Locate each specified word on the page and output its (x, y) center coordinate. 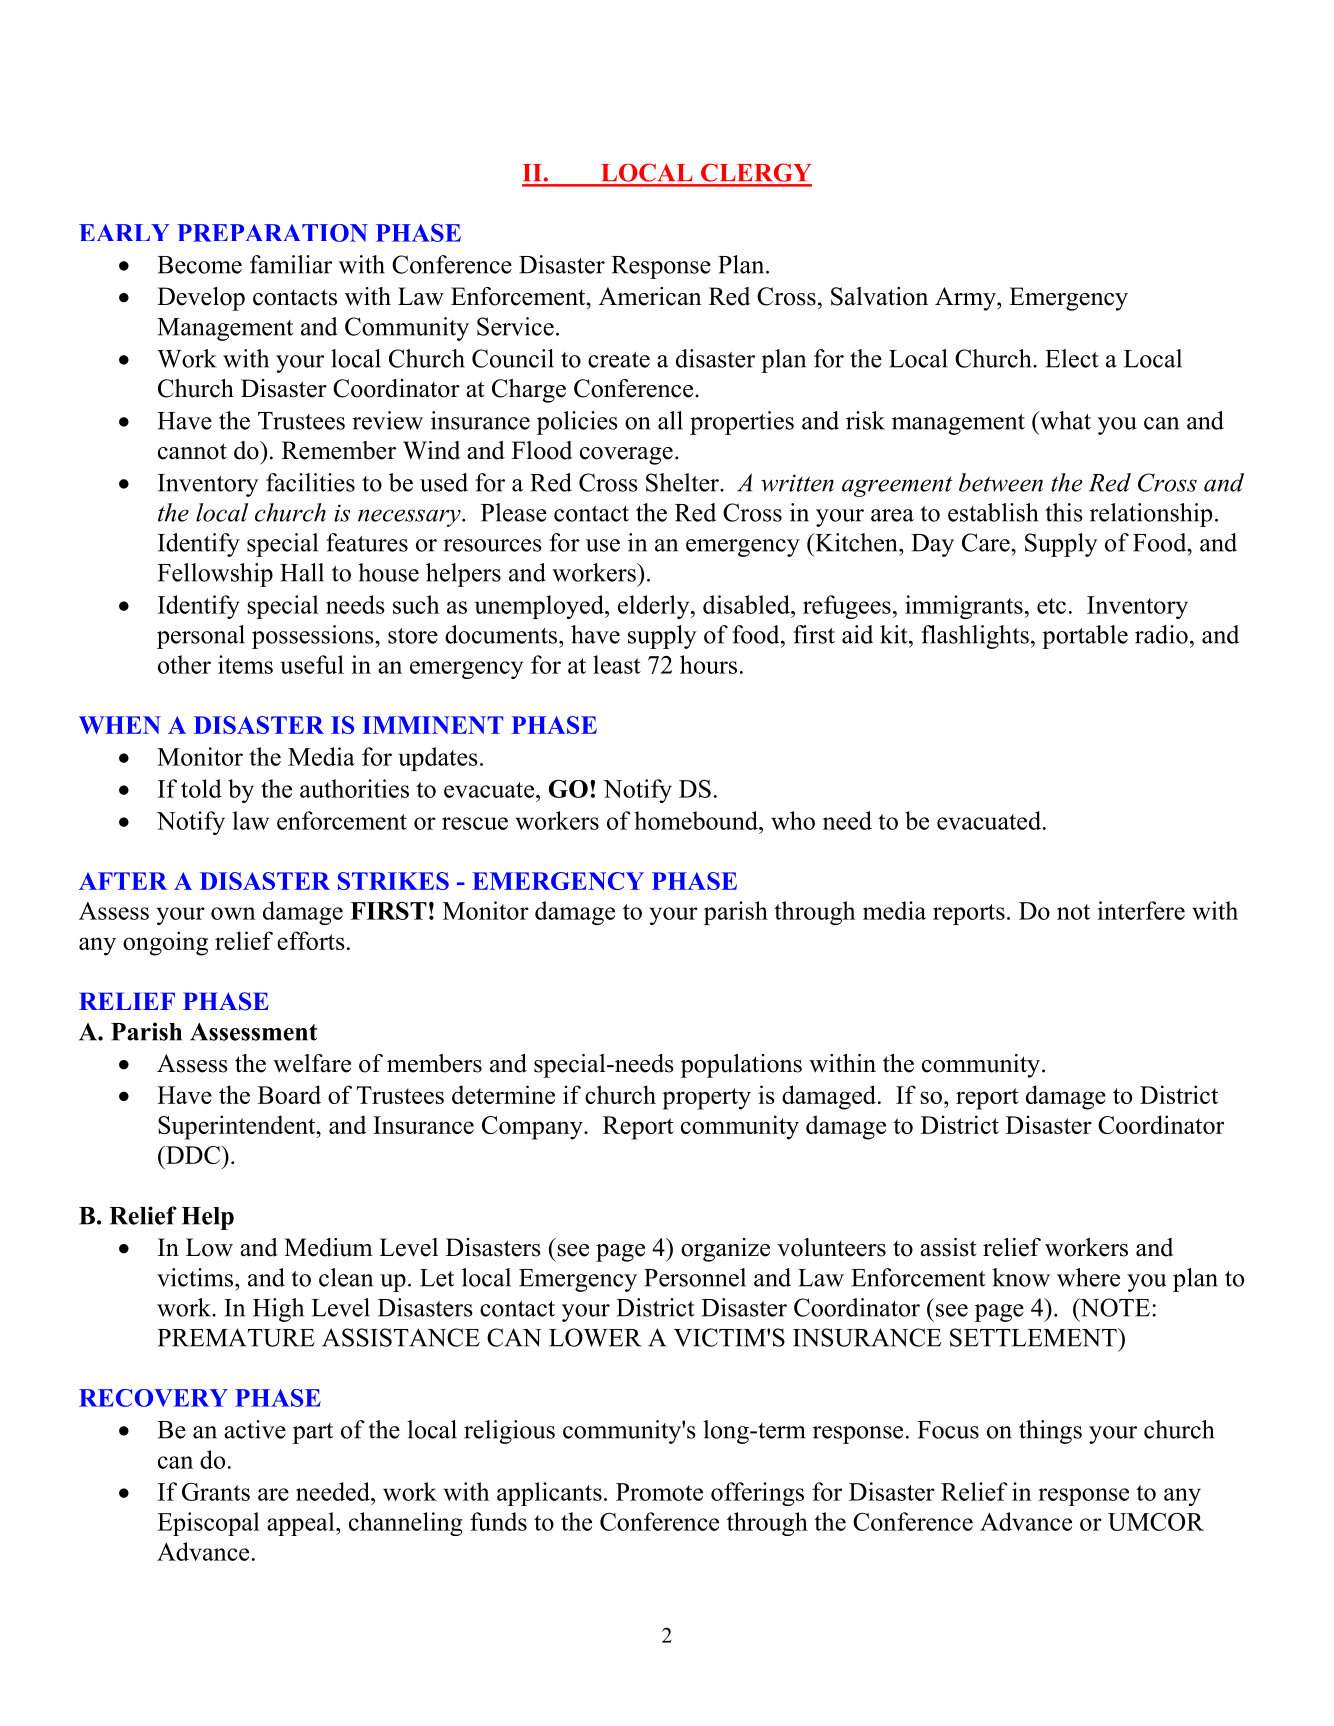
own (233, 913)
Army (966, 299)
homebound (697, 820)
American (650, 296)
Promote (659, 1492)
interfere (1141, 910)
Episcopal (208, 1524)
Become (199, 265)
